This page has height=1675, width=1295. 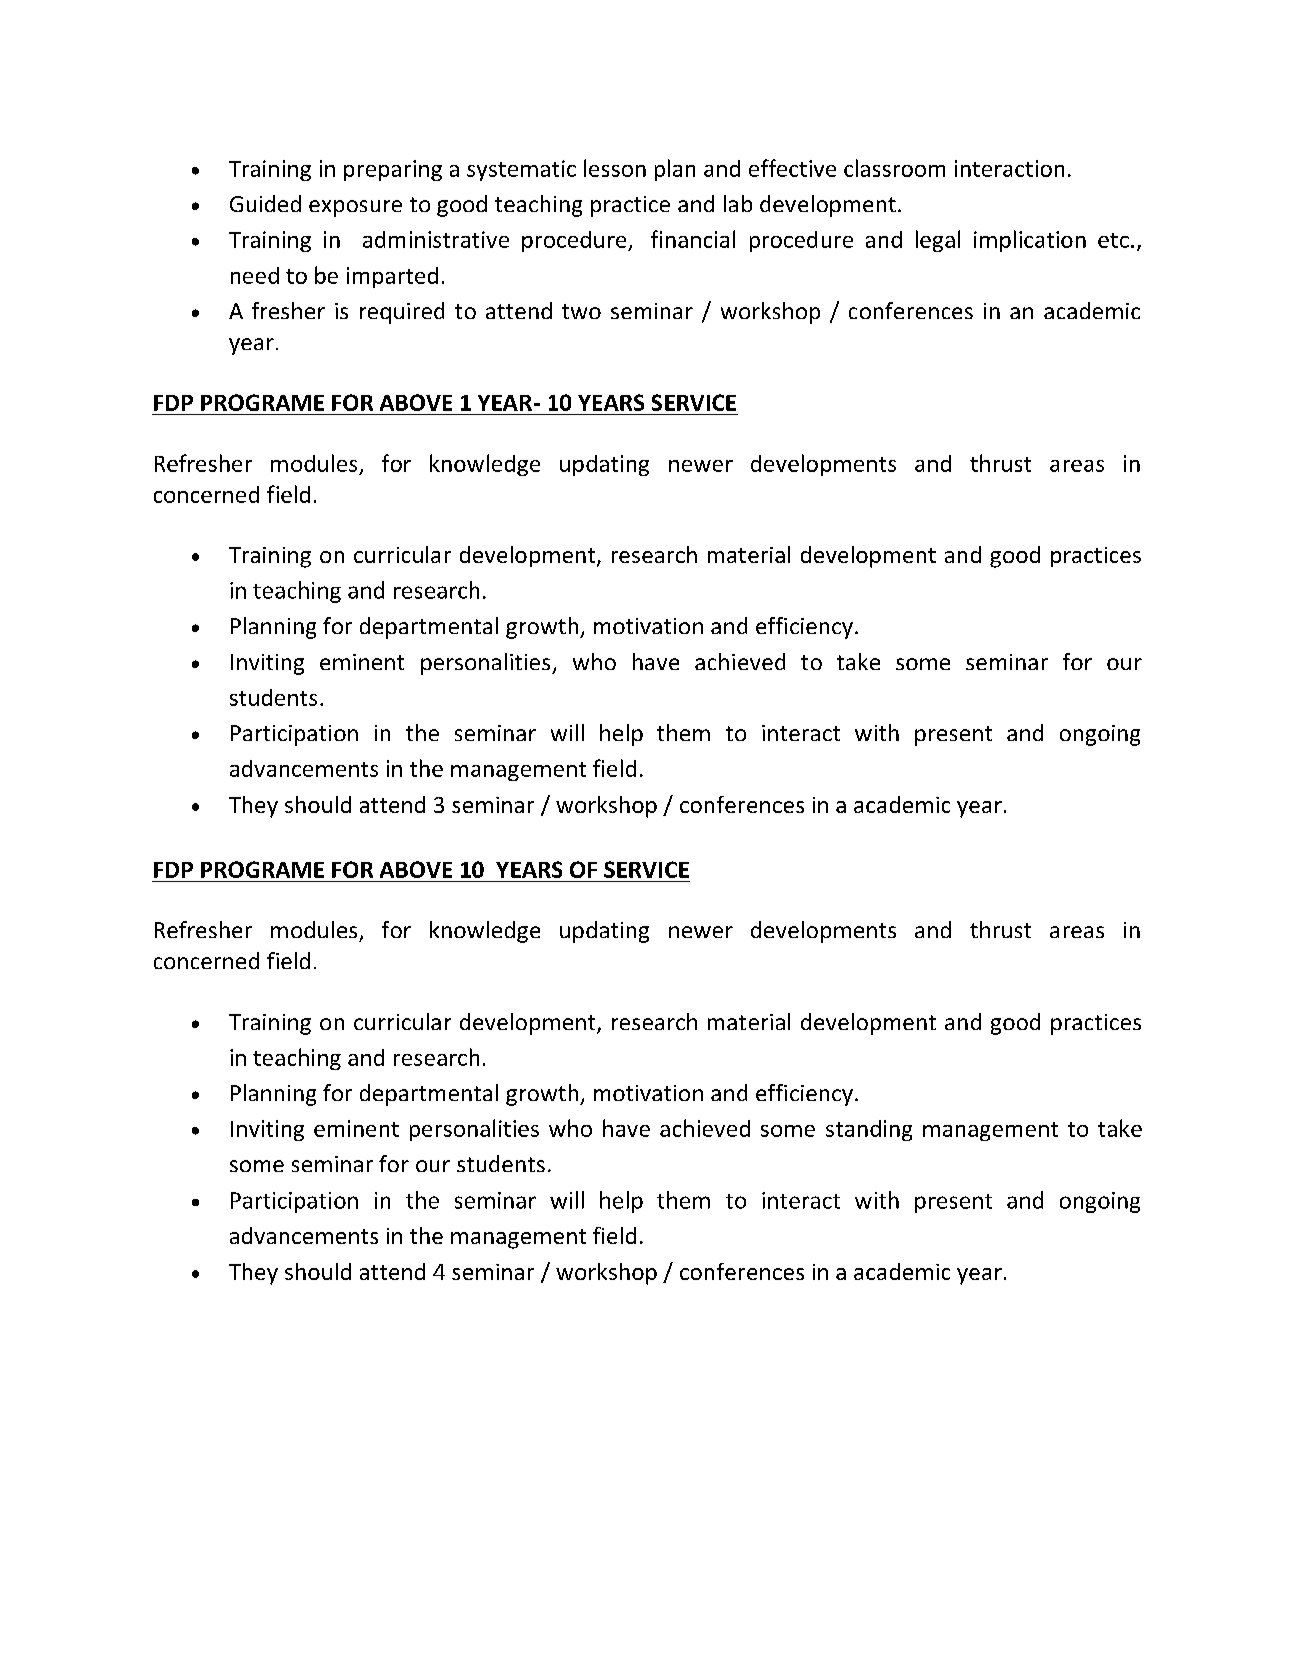 What do you see at coordinates (938, 241) in the page?
I see `legal` at bounding box center [938, 241].
